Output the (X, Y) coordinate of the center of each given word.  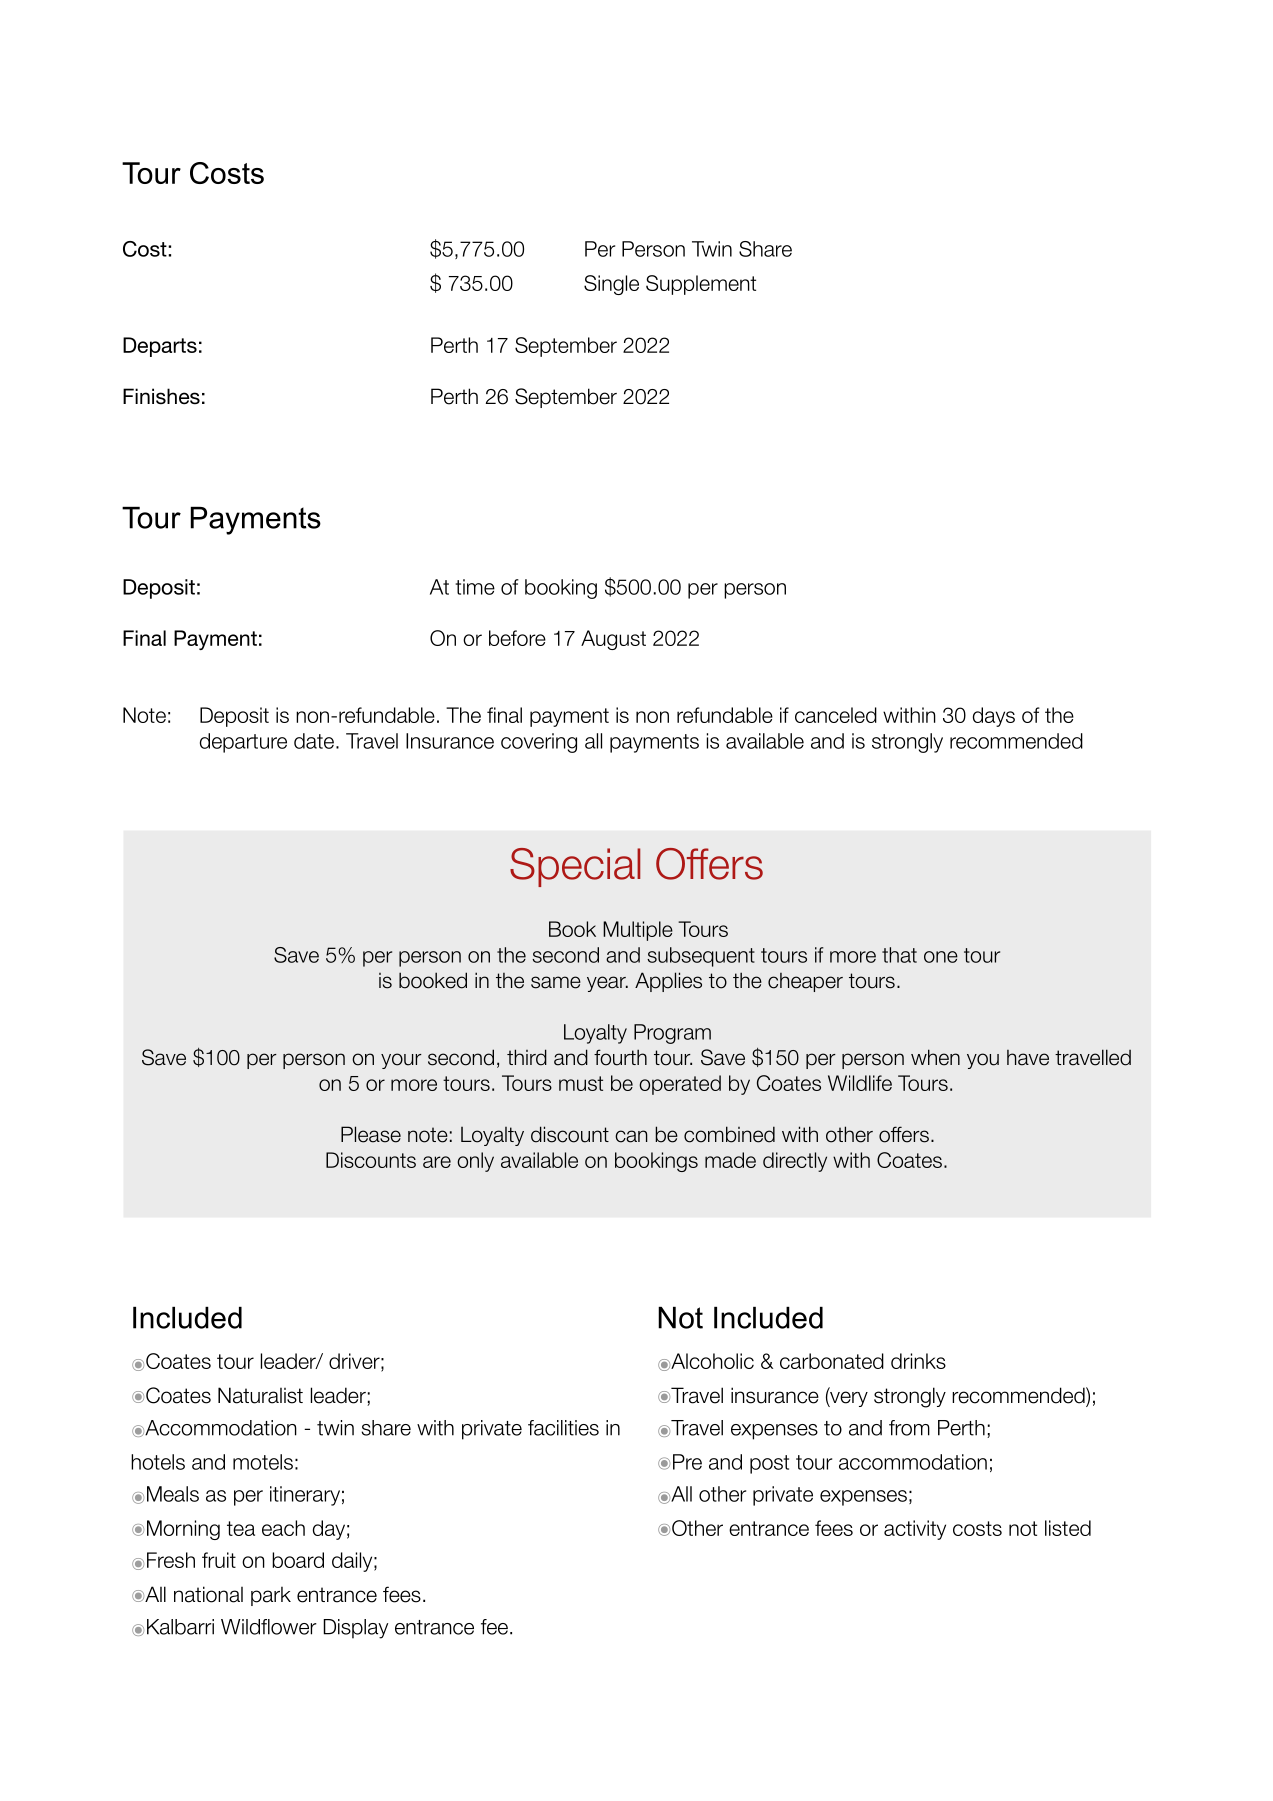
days (994, 717)
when (935, 1057)
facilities (563, 1428)
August (613, 640)
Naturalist (260, 1395)
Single (611, 285)
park (271, 1596)
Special (575, 867)
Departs (160, 347)
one (941, 957)
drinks (918, 1361)
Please (371, 1134)
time (475, 587)
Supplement (701, 285)
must (581, 1083)
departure (243, 743)
